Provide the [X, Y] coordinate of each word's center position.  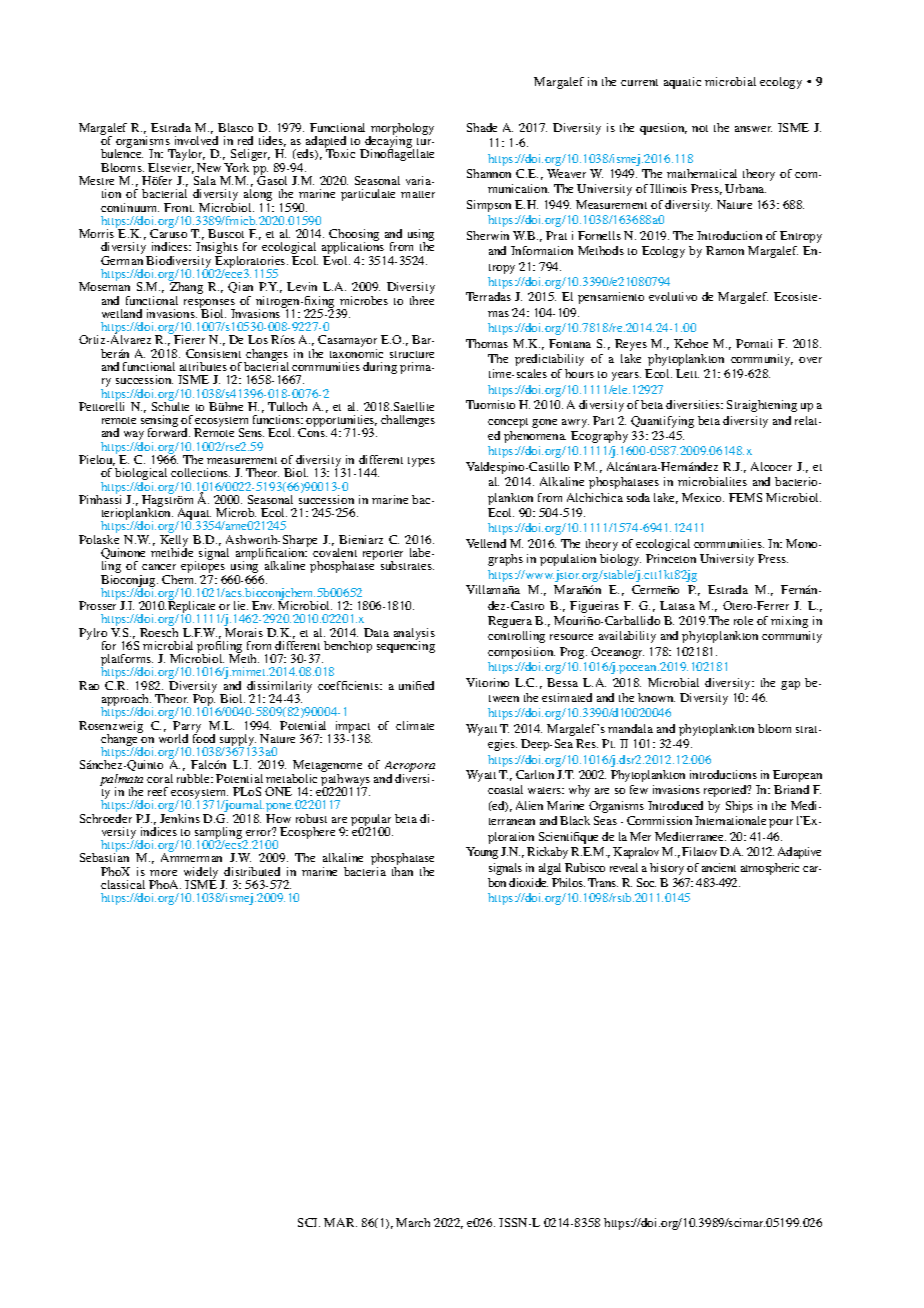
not [700, 128]
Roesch [159, 632]
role [743, 620]
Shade [482, 127]
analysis [414, 635]
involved [196, 140]
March [413, 1222]
